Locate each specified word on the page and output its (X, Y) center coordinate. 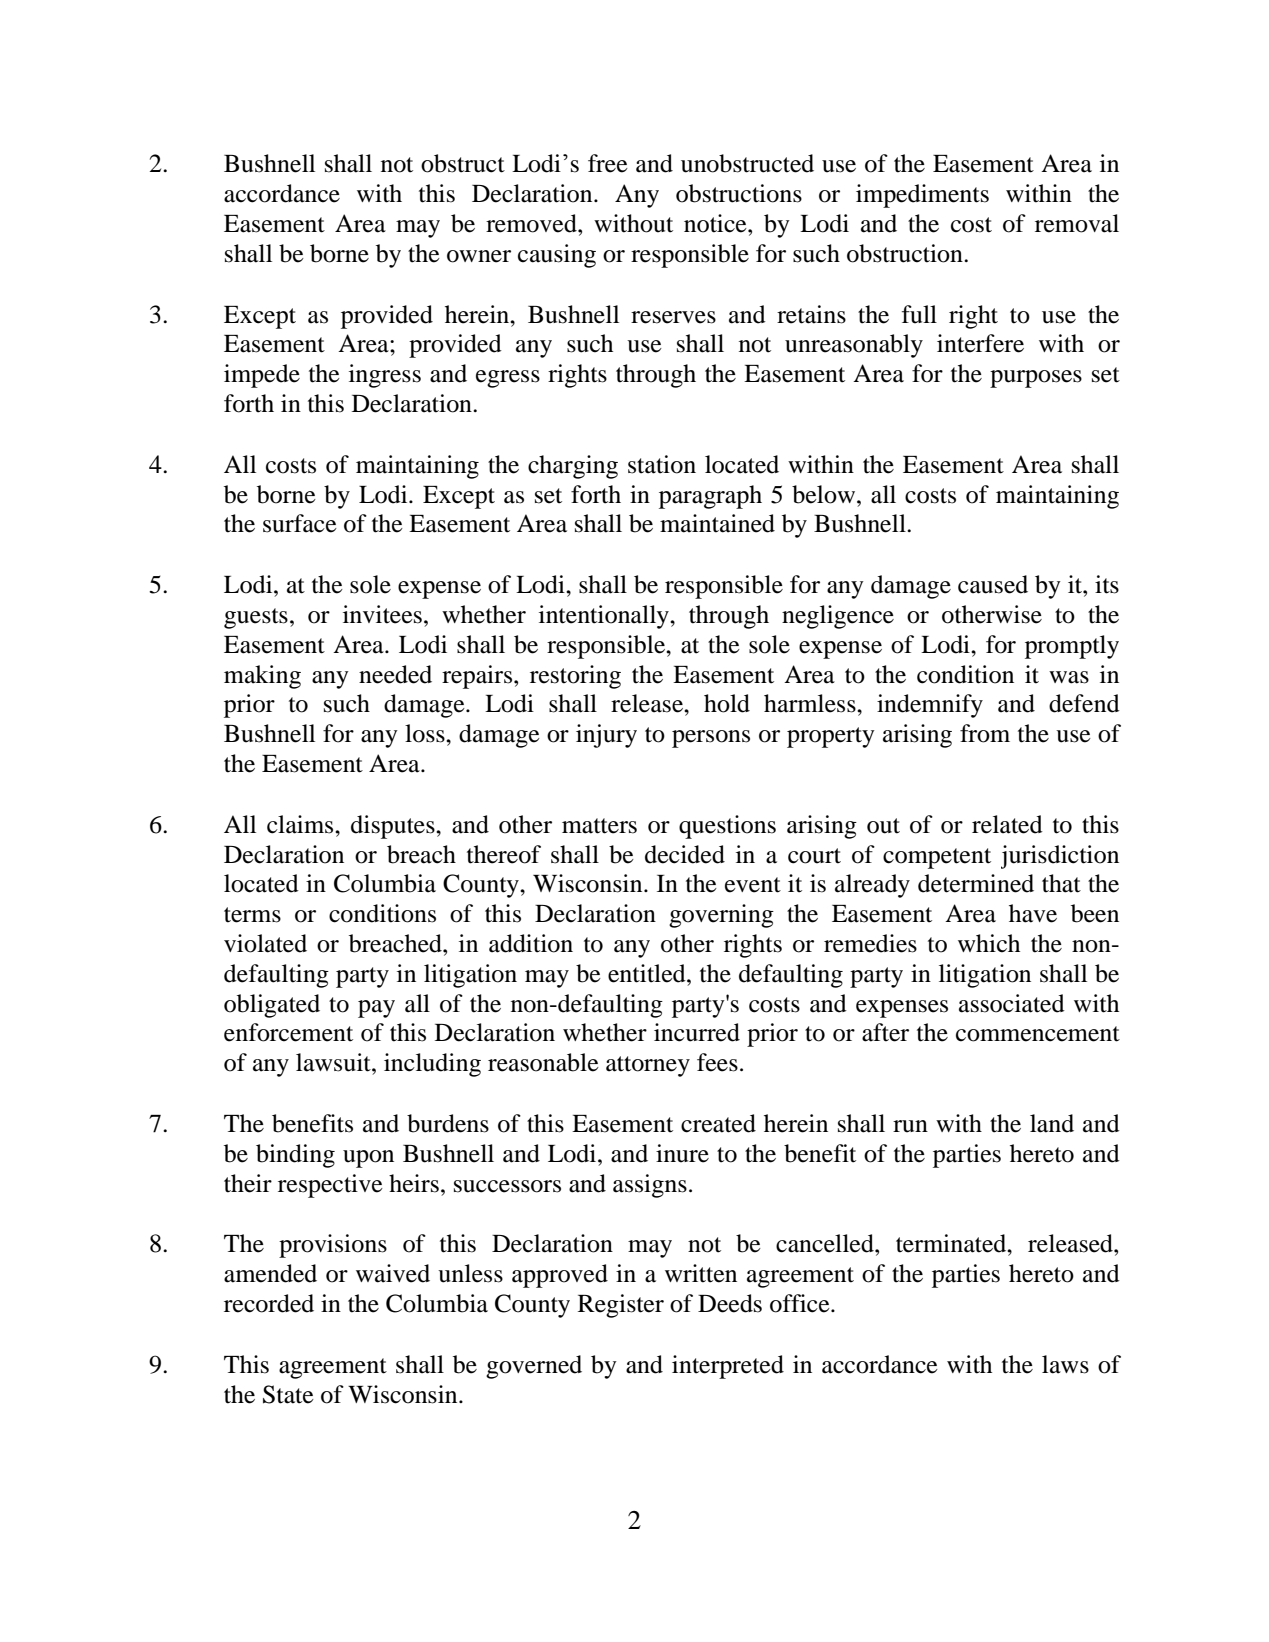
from (985, 733)
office (801, 1303)
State (288, 1394)
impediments (922, 196)
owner (479, 256)
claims (301, 824)
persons (711, 739)
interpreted (728, 1367)
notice (716, 223)
